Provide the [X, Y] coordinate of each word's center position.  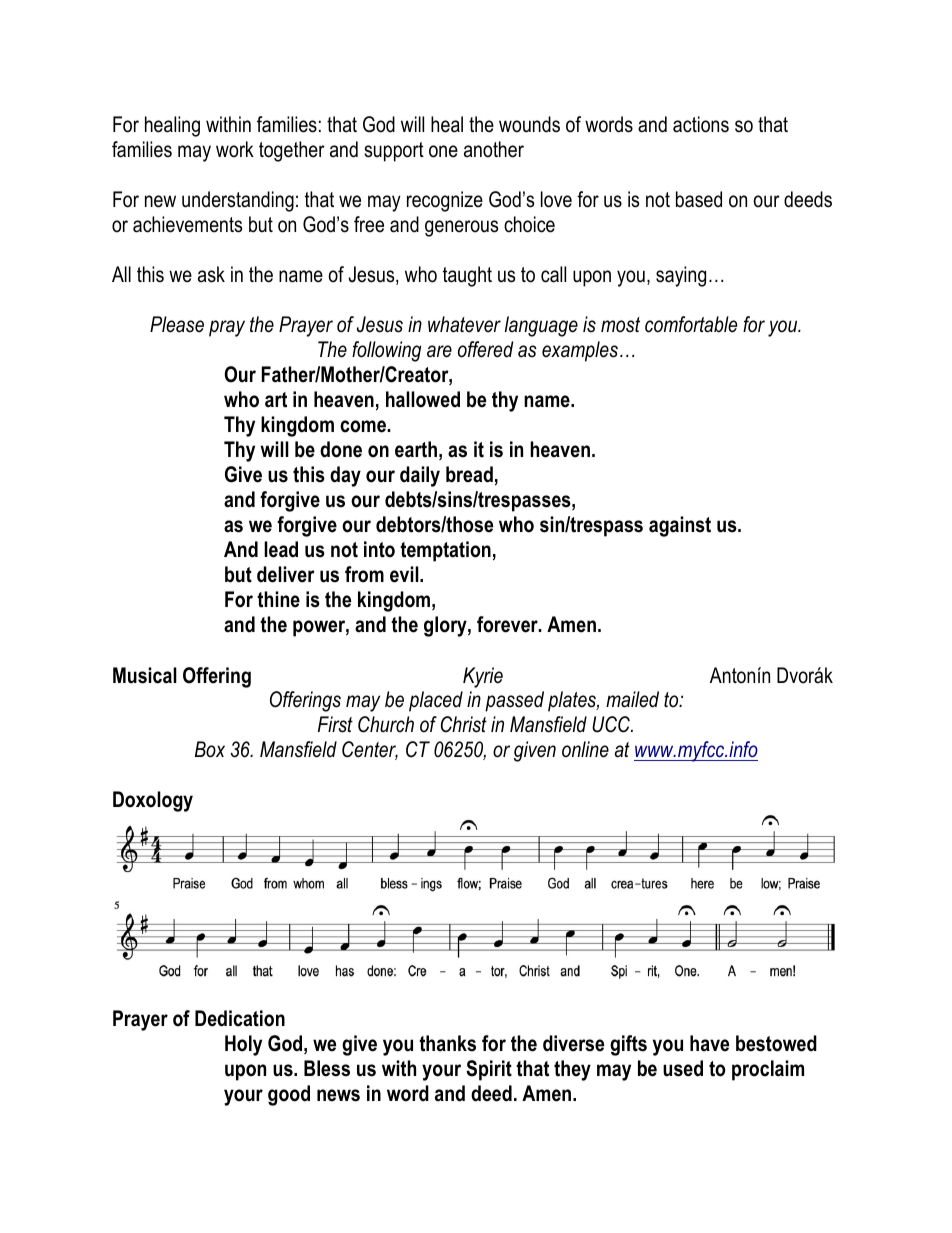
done [341, 449]
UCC [612, 724]
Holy [243, 1045]
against [680, 526]
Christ [464, 724]
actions [701, 124]
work [235, 149]
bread [469, 474]
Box [210, 749]
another [494, 149]
